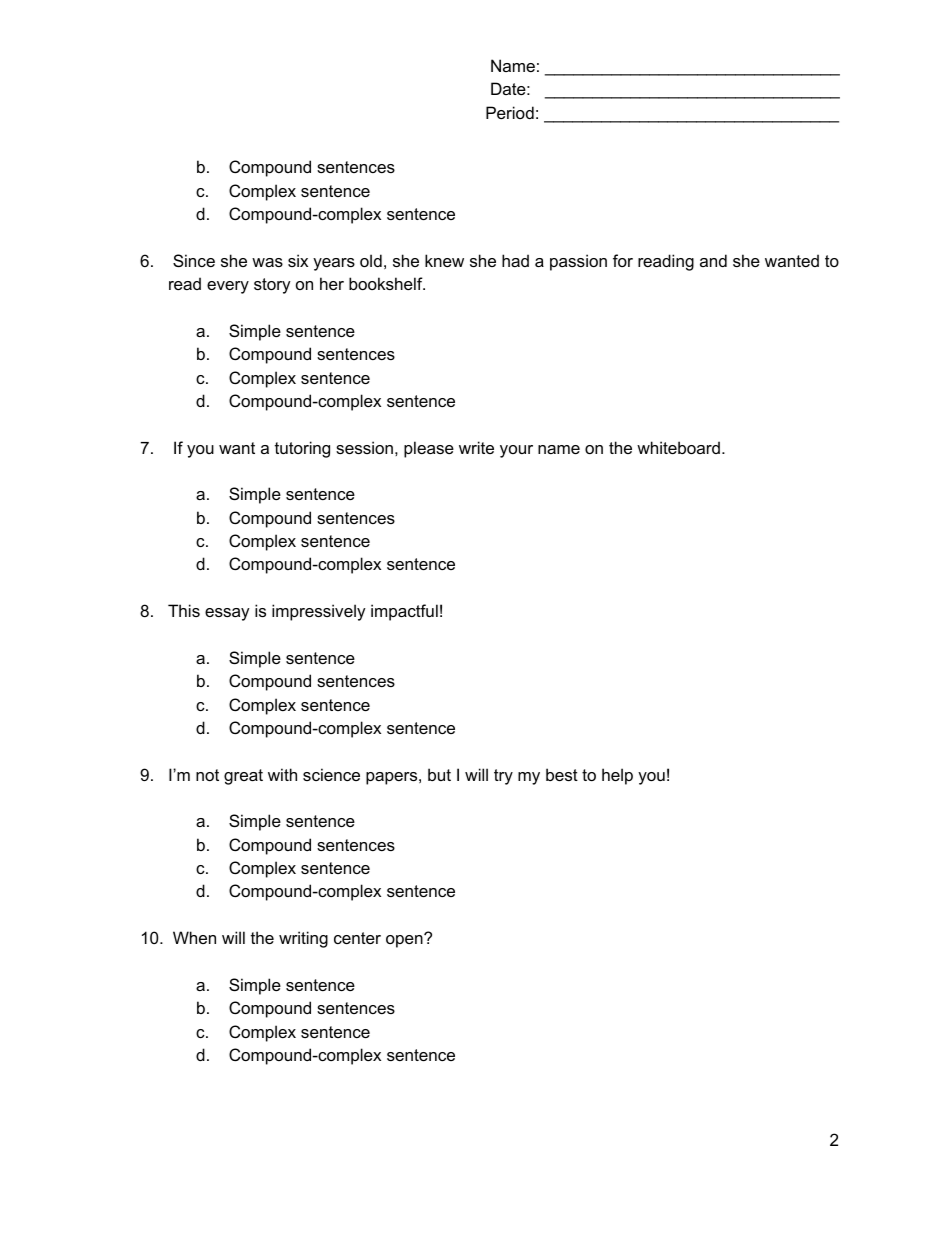  I want to click on open, so click(405, 940).
